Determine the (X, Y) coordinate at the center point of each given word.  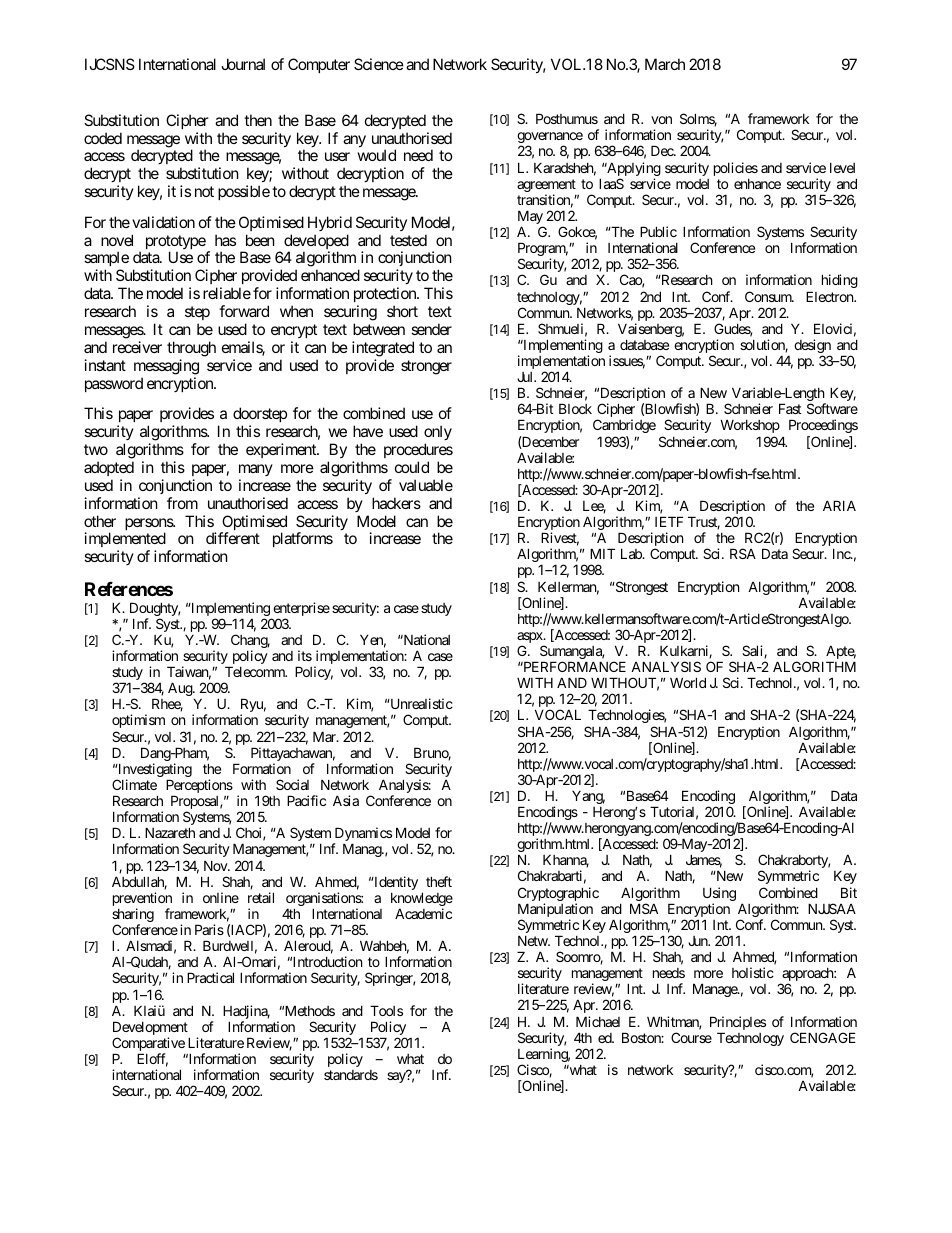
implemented (125, 541)
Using (719, 895)
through (191, 349)
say (397, 1077)
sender (431, 329)
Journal (243, 64)
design (812, 347)
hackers (396, 503)
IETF (669, 521)
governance (550, 139)
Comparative (148, 1045)
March (665, 64)
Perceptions (199, 787)
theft (439, 881)
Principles (738, 1024)
